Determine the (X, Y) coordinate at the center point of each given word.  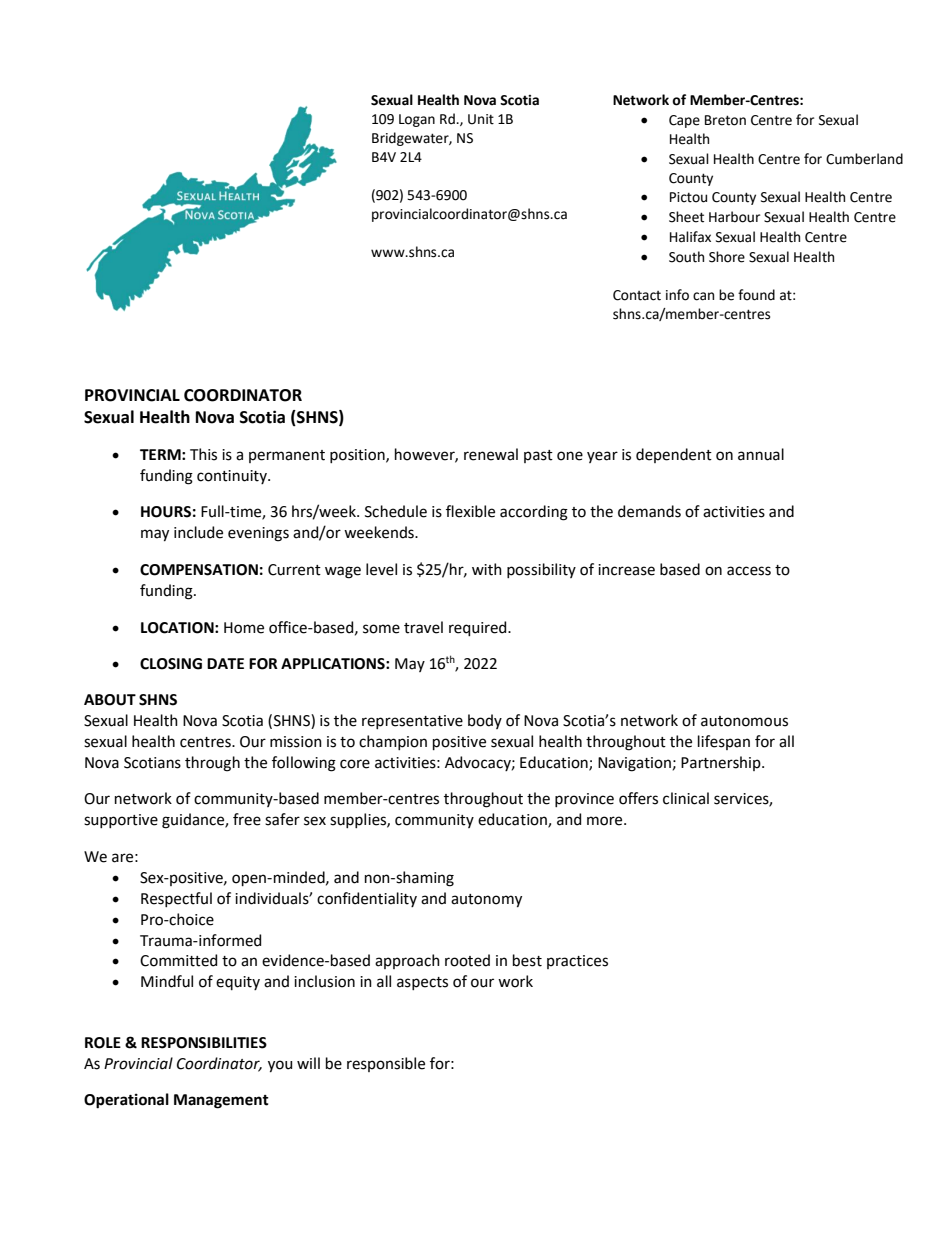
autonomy (486, 901)
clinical (686, 798)
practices (577, 962)
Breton (725, 120)
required (479, 628)
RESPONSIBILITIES (204, 1043)
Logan (417, 120)
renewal (491, 454)
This (203, 454)
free (247, 819)
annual (761, 454)
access (749, 571)
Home (244, 628)
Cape (684, 121)
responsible (386, 1064)
